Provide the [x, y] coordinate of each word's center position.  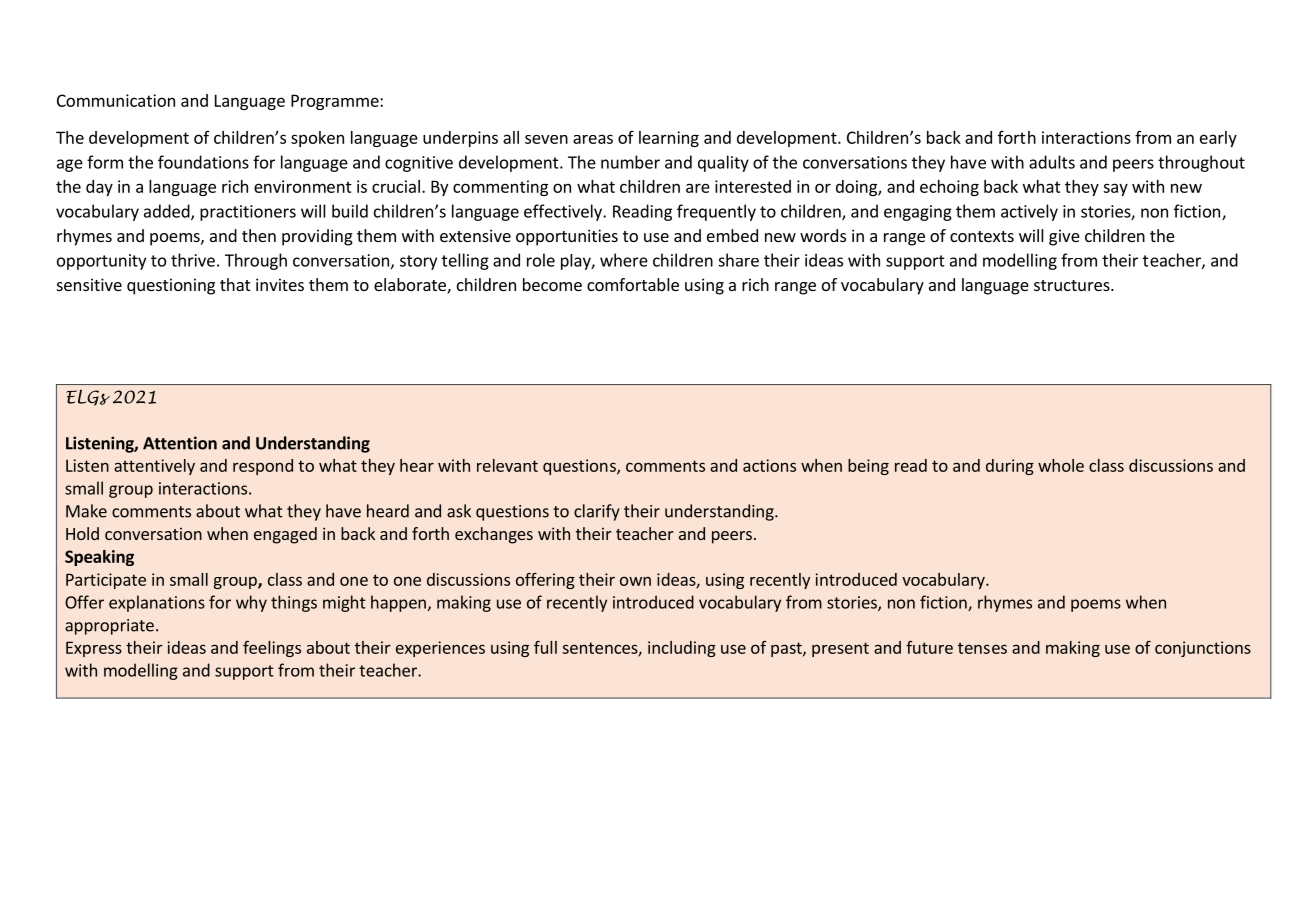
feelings [272, 649]
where [624, 260]
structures [1073, 285]
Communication [116, 100]
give [1064, 237]
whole [1061, 465]
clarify [597, 512]
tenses [982, 648]
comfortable [633, 284]
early [1218, 139]
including [682, 649]
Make [86, 511]
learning [669, 139]
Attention [180, 443]
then [259, 235]
